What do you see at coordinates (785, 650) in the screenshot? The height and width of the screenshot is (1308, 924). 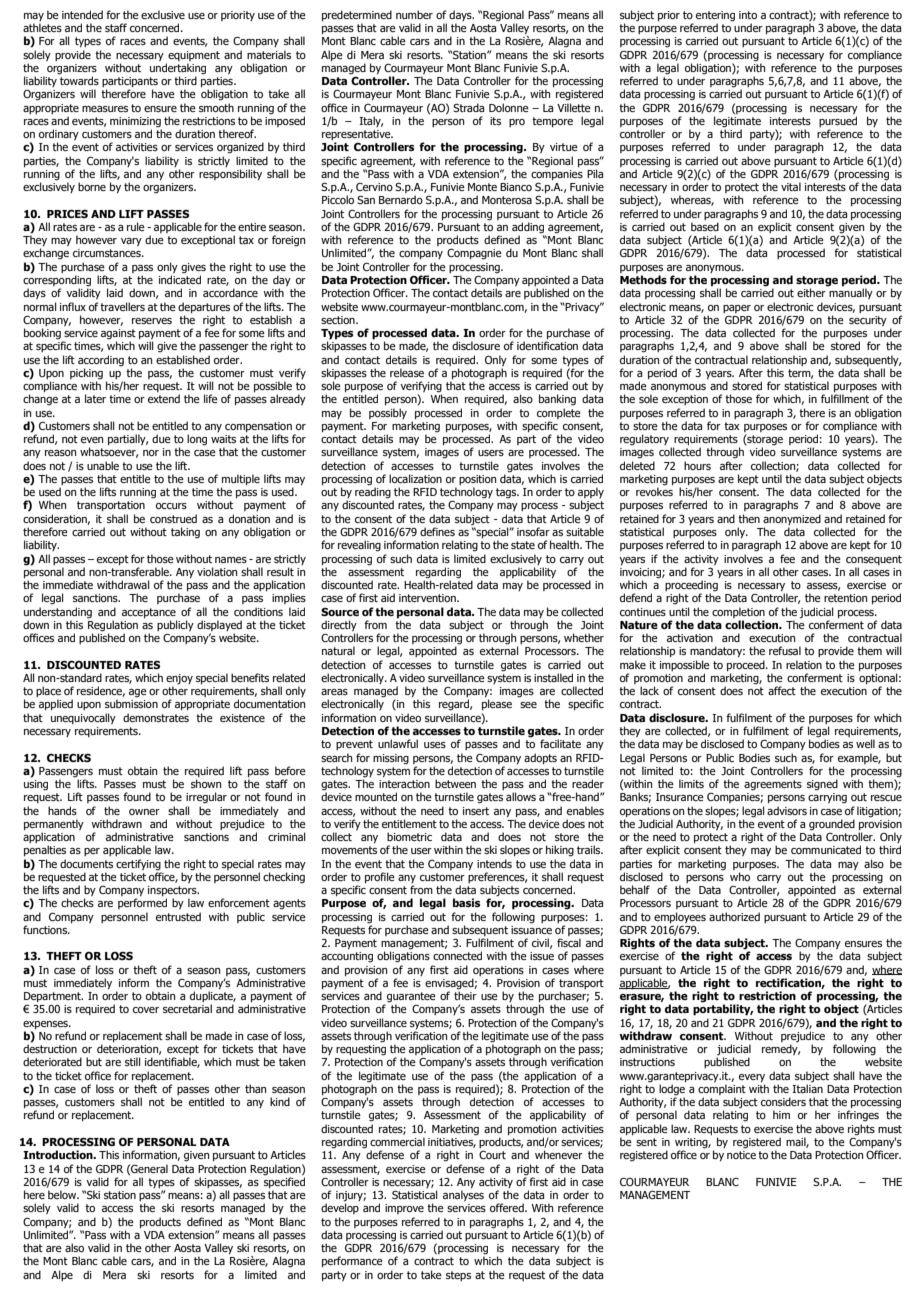 I see `refusal` at bounding box center [785, 650].
